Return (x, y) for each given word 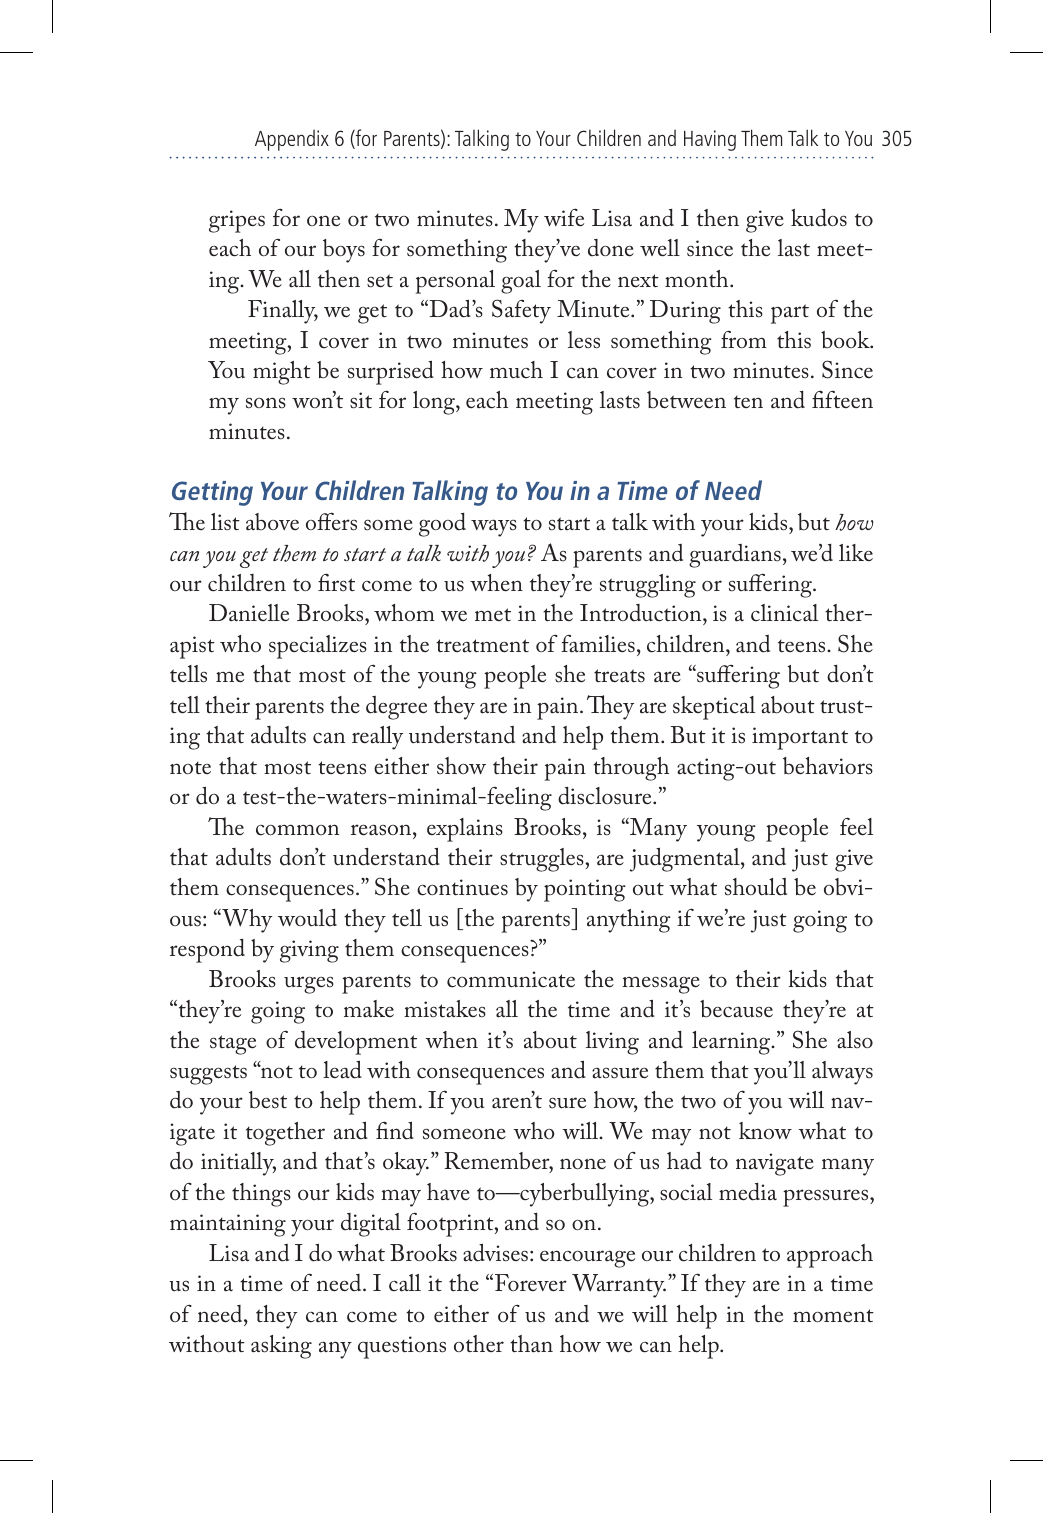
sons (266, 403)
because (736, 1009)
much (516, 369)
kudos (819, 218)
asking (281, 1347)
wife (564, 217)
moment (833, 1316)
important (800, 738)
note (190, 768)
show (461, 765)
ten (748, 402)
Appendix (292, 140)
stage (233, 1045)
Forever (531, 1283)
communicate (511, 979)
